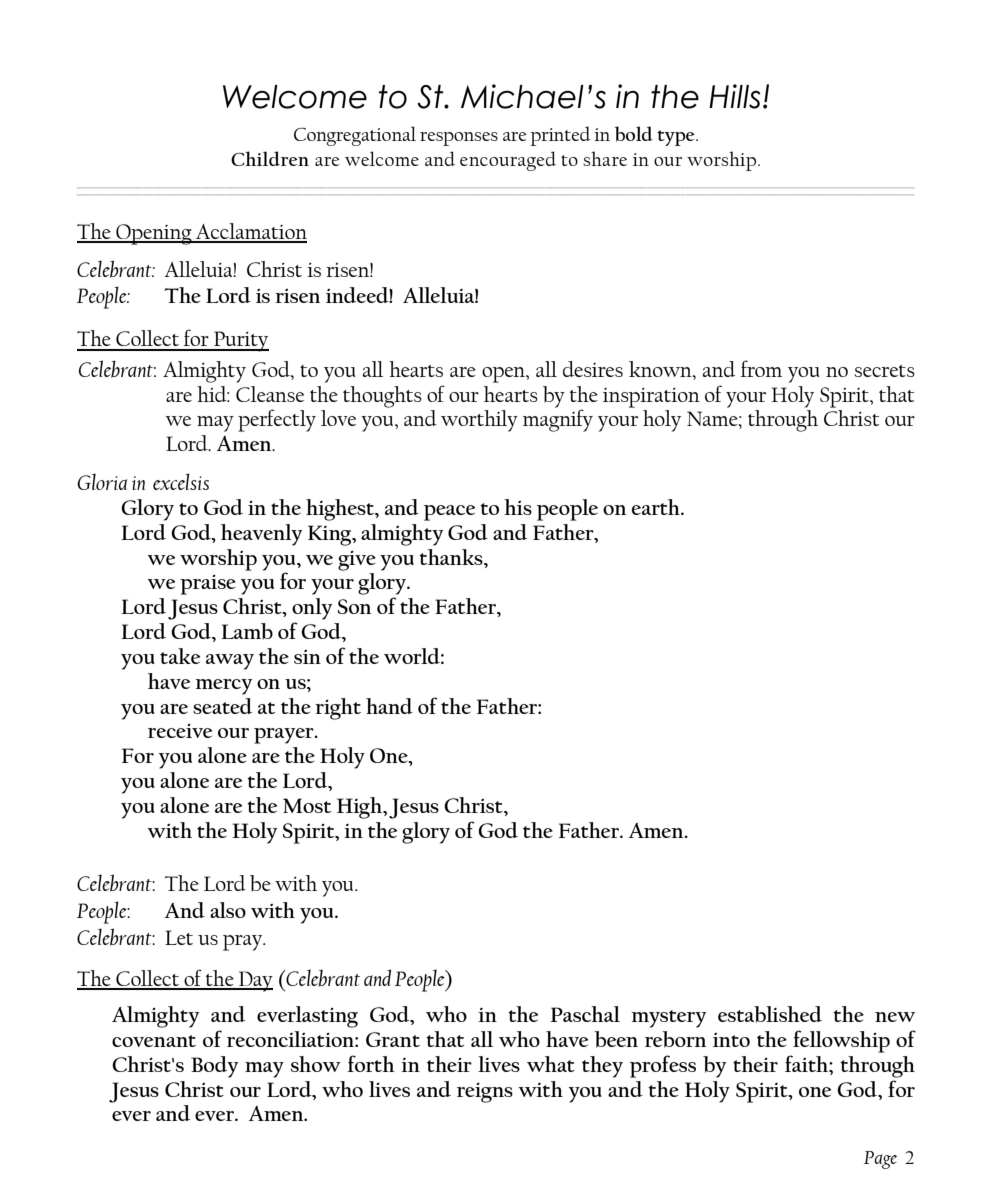 The width and height of the screenshot is (991, 1204). What do you see at coordinates (770, 1014) in the screenshot?
I see `established` at bounding box center [770, 1014].
